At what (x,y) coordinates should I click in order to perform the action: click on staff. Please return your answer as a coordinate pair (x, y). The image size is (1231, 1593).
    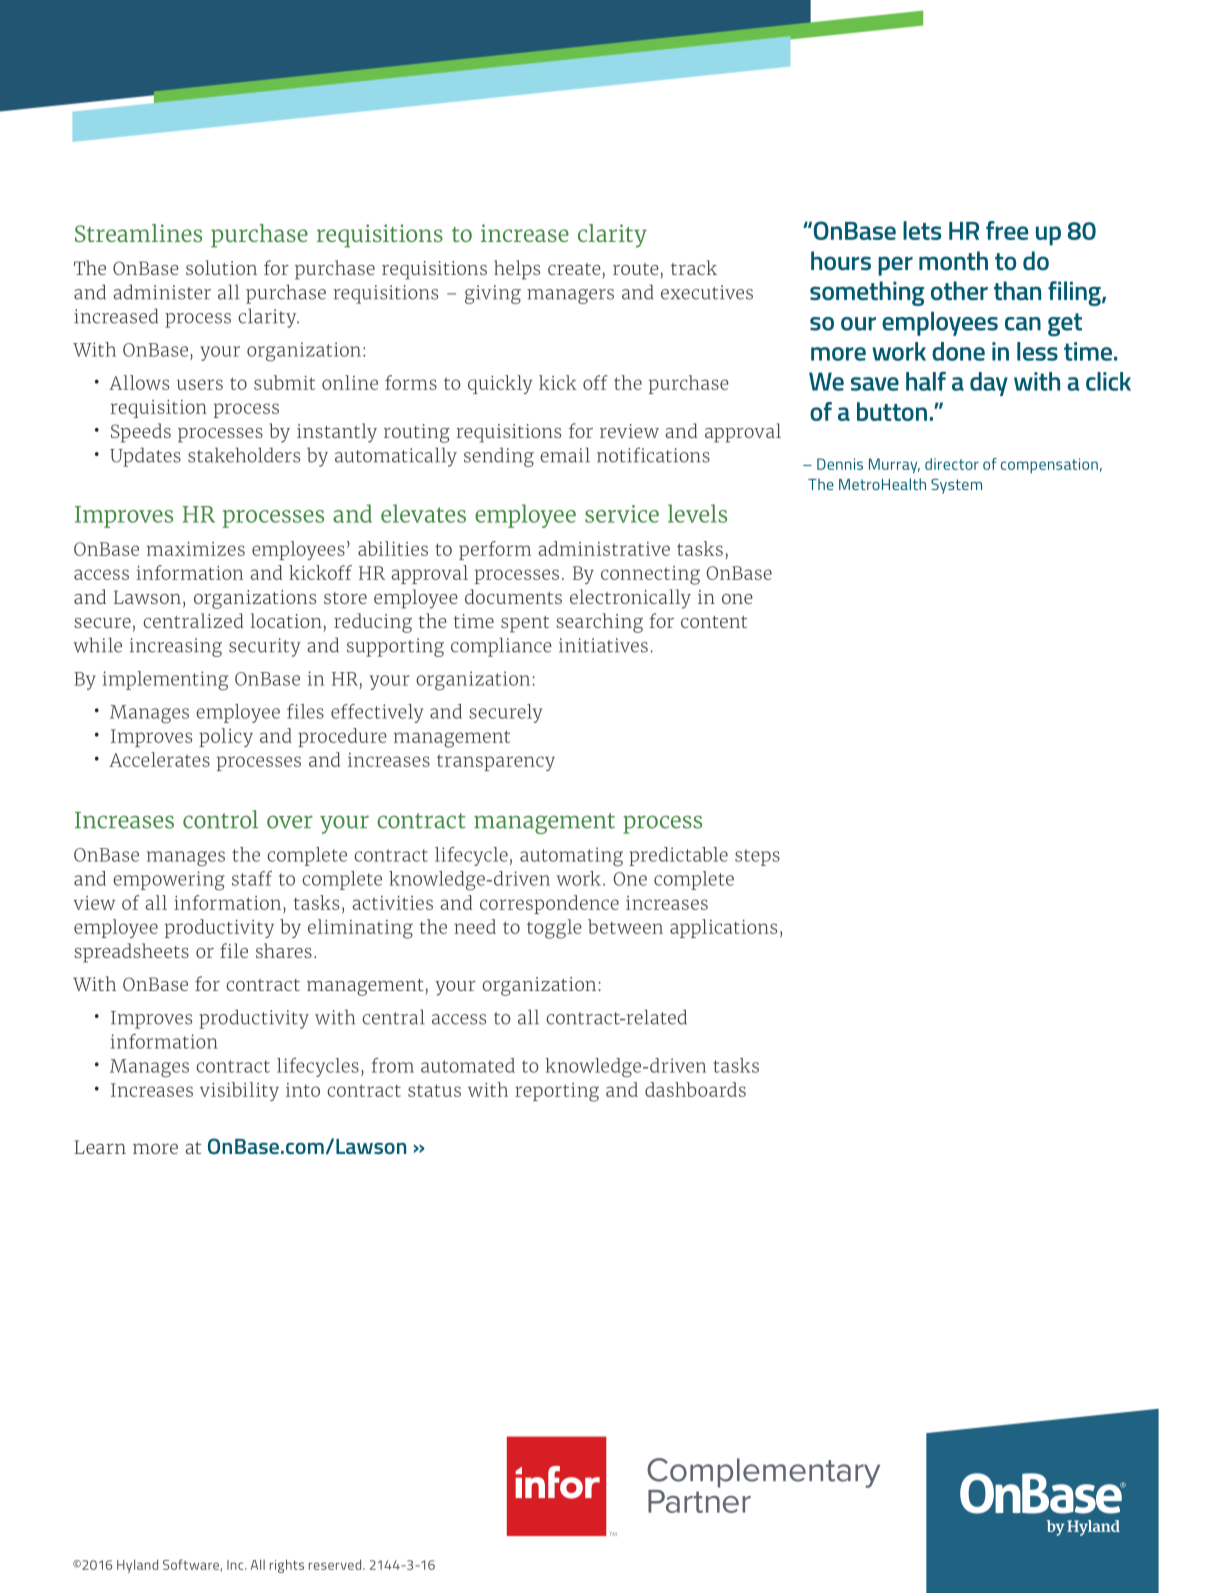
    Looking at the image, I should click on (252, 878).
